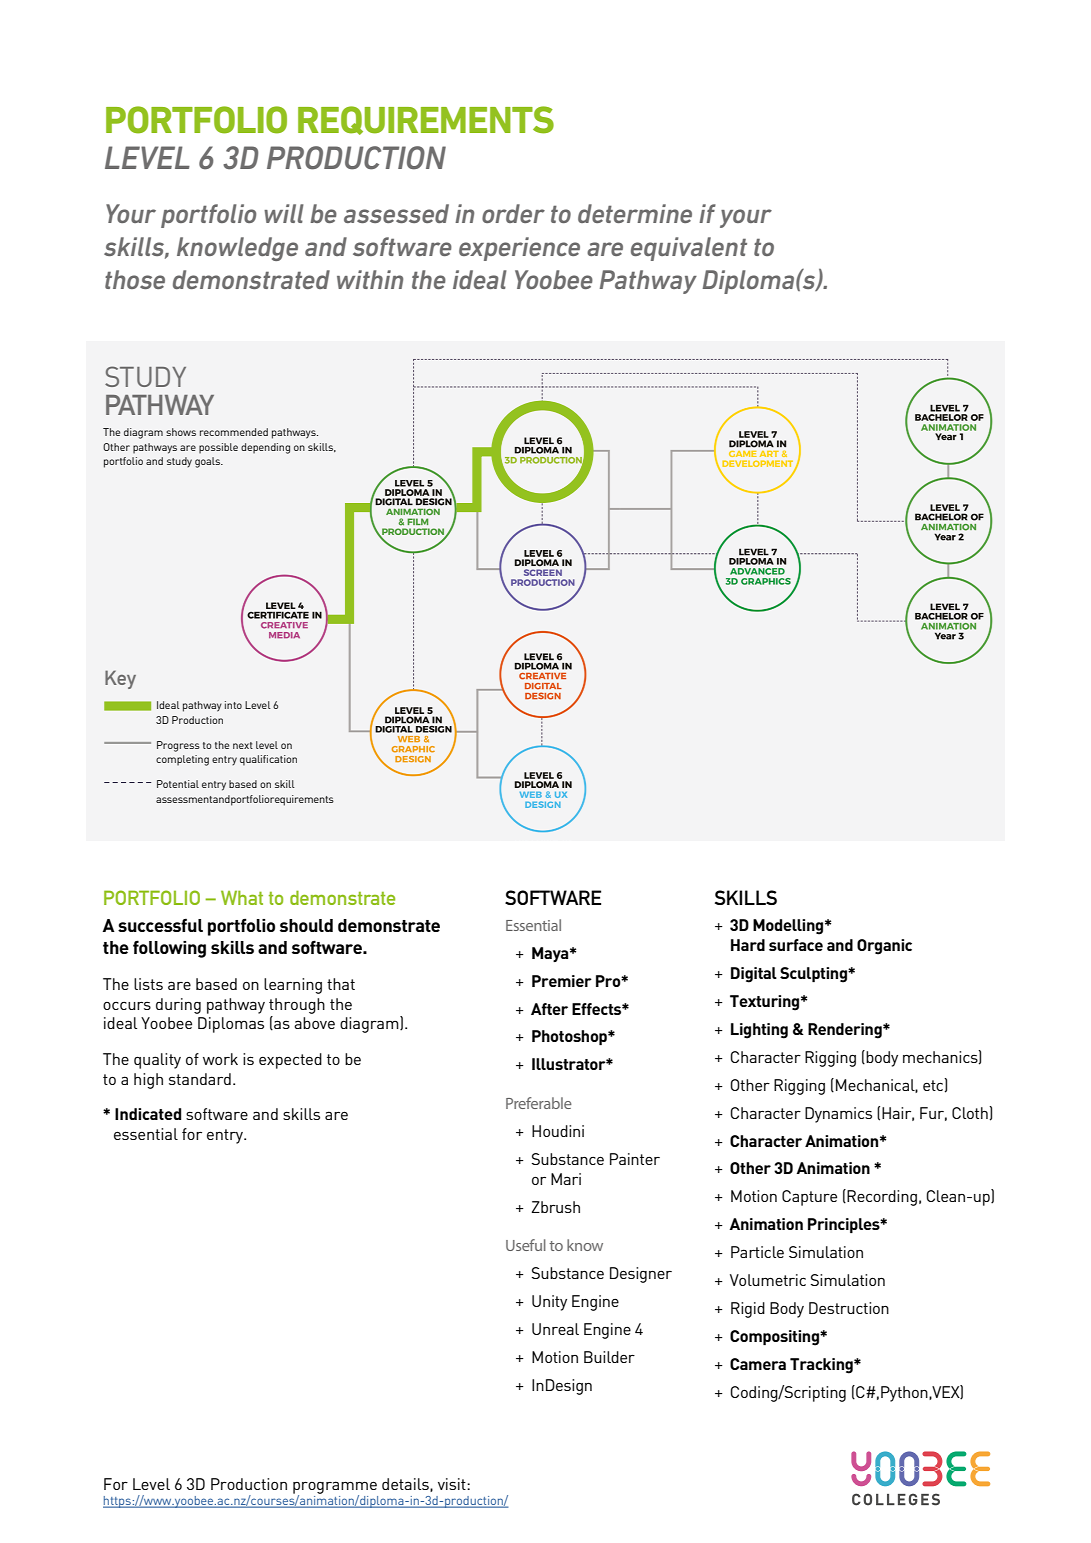 The height and width of the screenshot is (1543, 1091). I want to click on Dynamics, so click(838, 1115).
